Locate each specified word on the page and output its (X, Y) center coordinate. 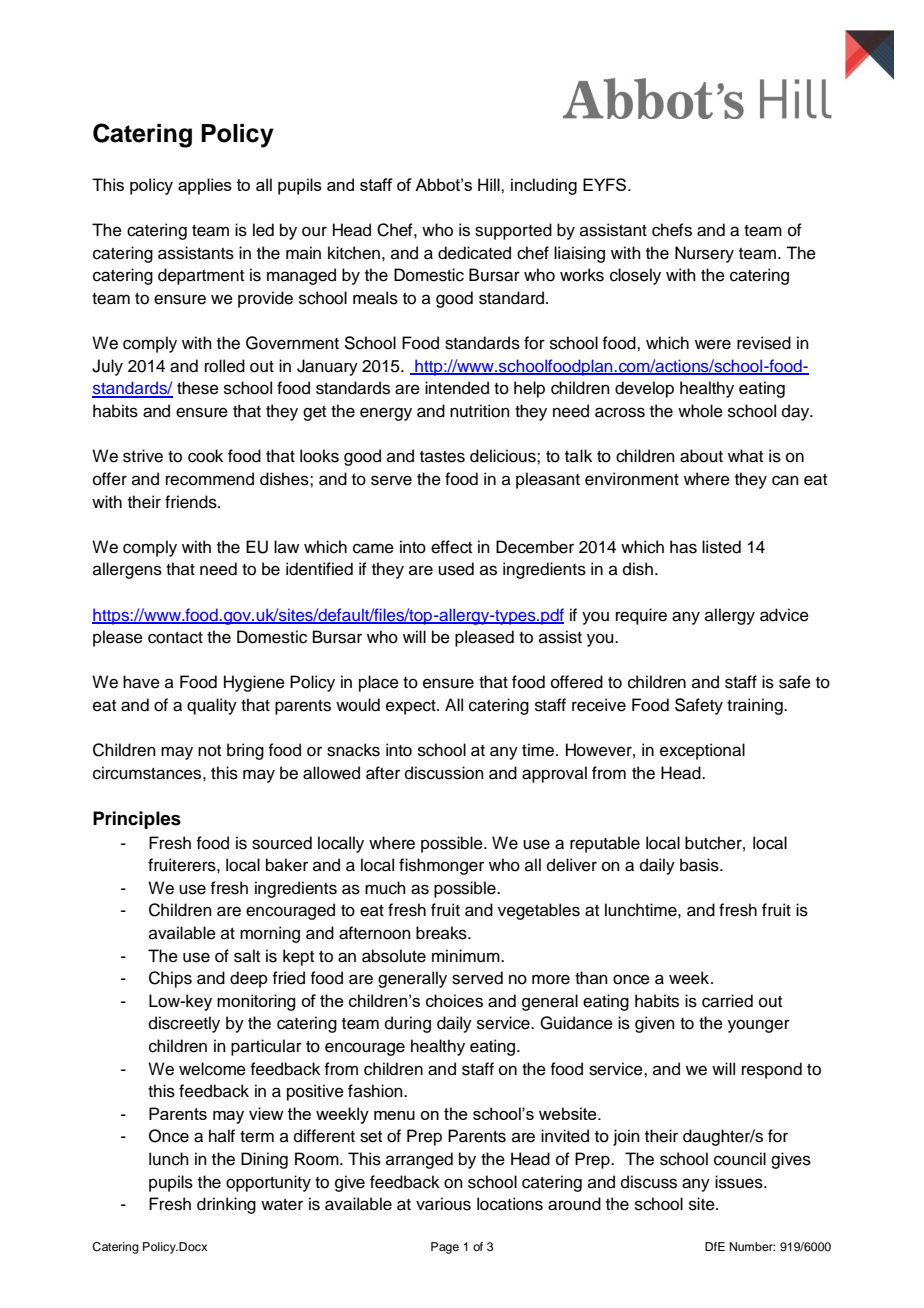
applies (205, 186)
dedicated (474, 253)
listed (721, 547)
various (443, 1204)
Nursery (704, 254)
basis (700, 865)
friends (192, 502)
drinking (226, 1205)
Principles (137, 820)
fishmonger (441, 866)
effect (451, 547)
